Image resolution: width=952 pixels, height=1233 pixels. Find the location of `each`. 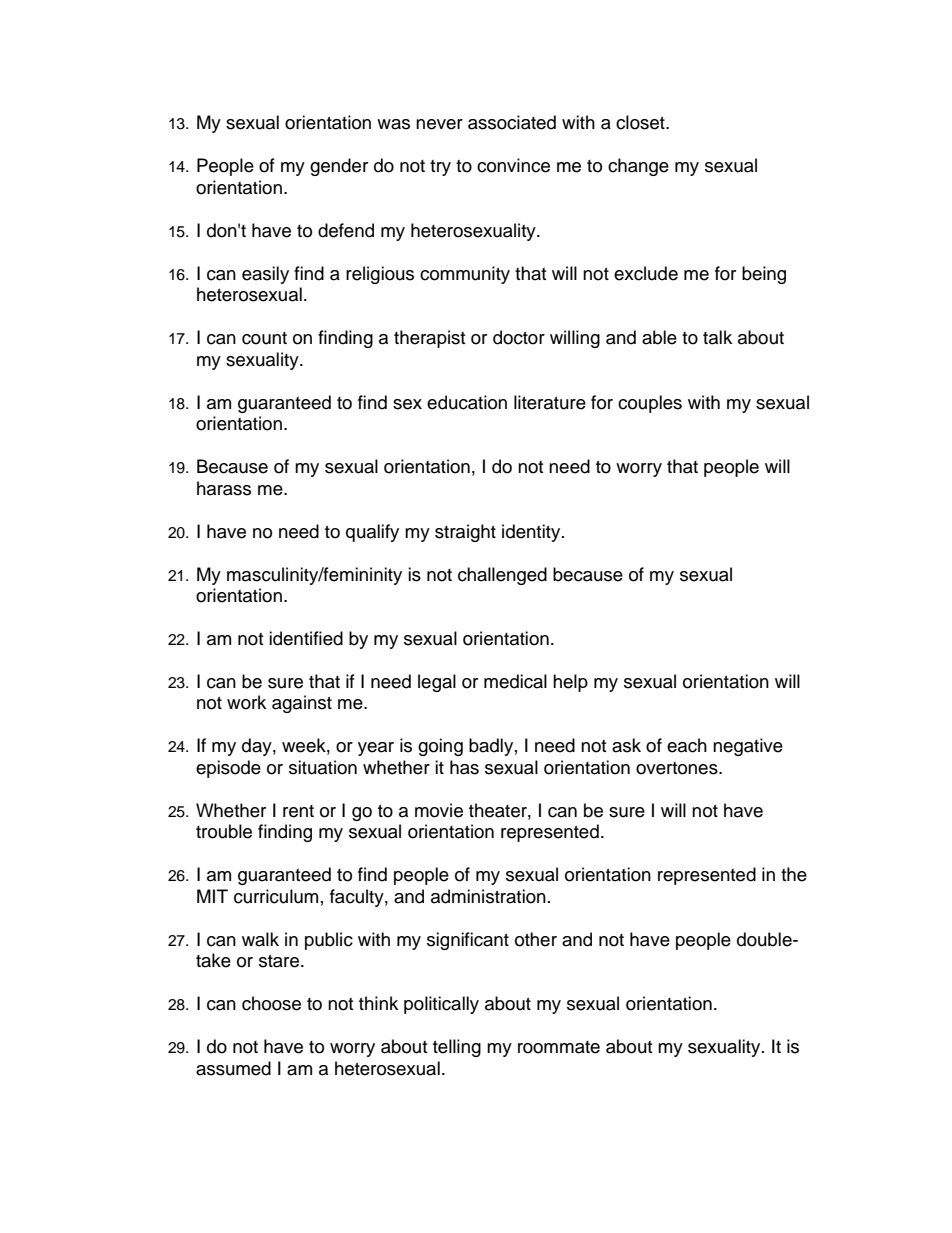

each is located at coordinates (687, 745).
